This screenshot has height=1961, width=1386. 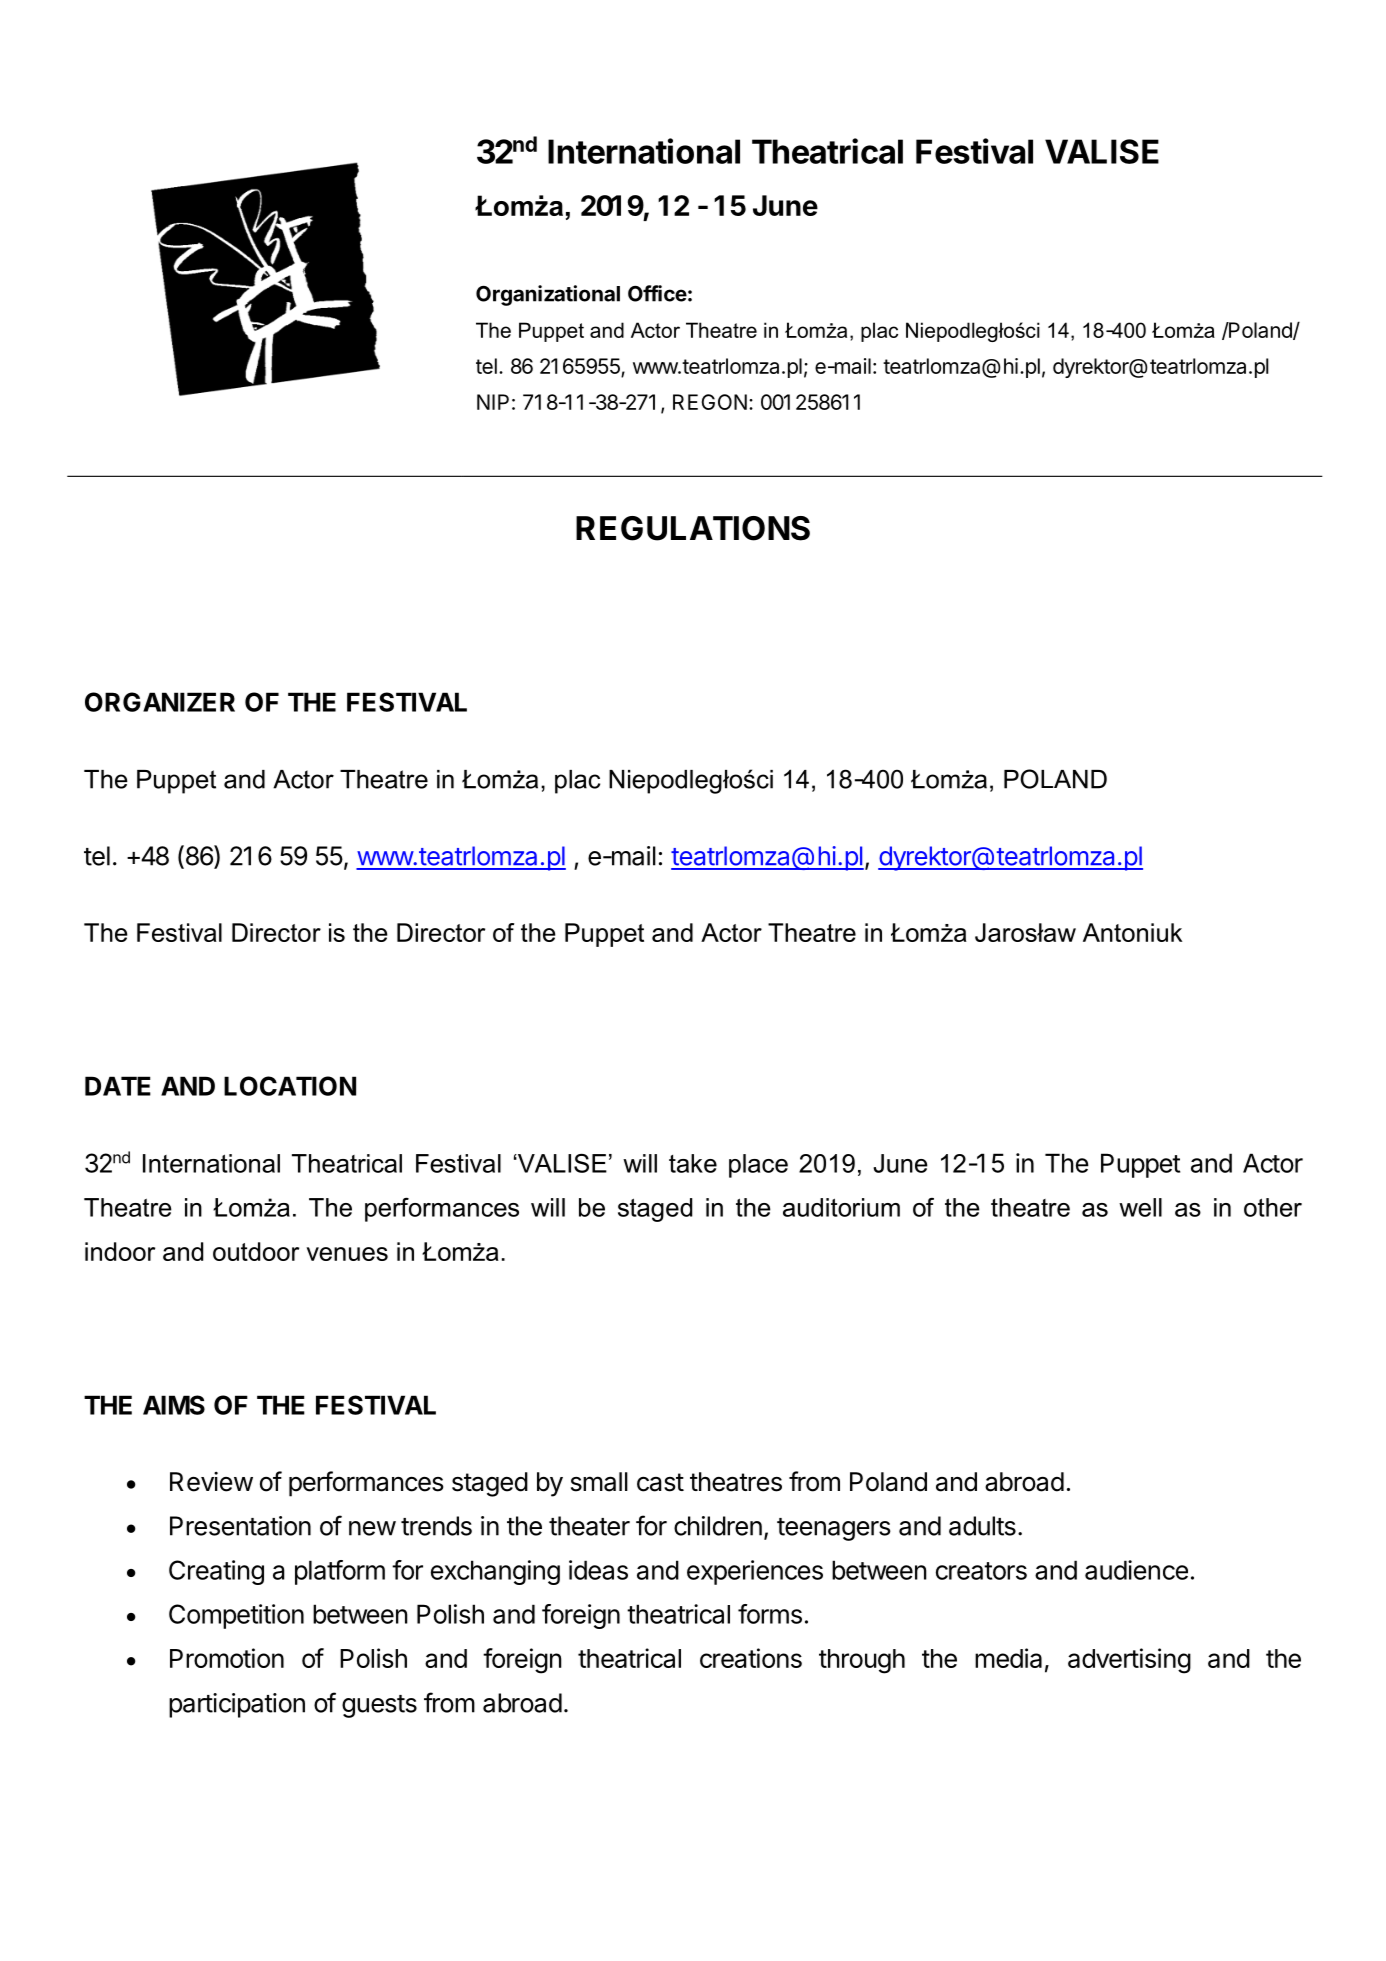 What do you see at coordinates (1273, 1207) in the screenshot?
I see `other` at bounding box center [1273, 1207].
